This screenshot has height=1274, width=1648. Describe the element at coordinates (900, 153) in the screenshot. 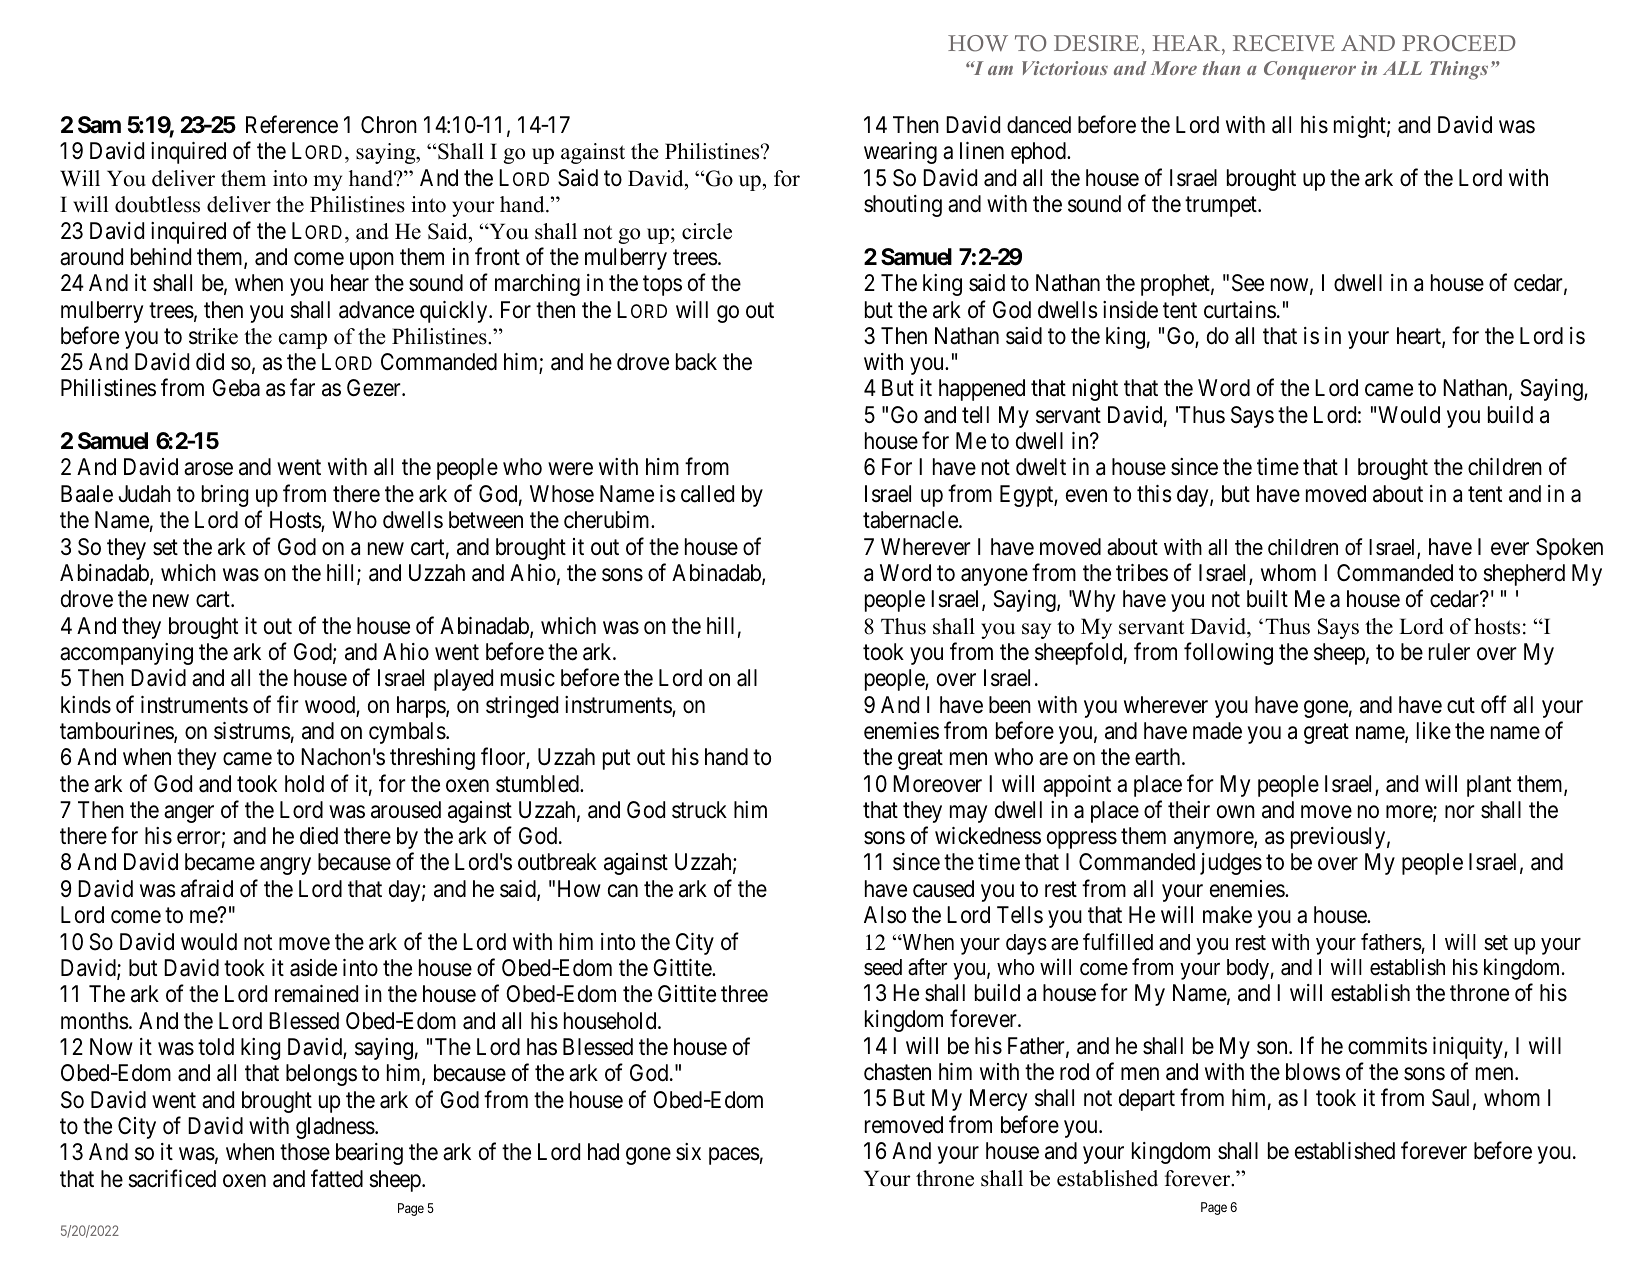

I see `wearing` at that location.
